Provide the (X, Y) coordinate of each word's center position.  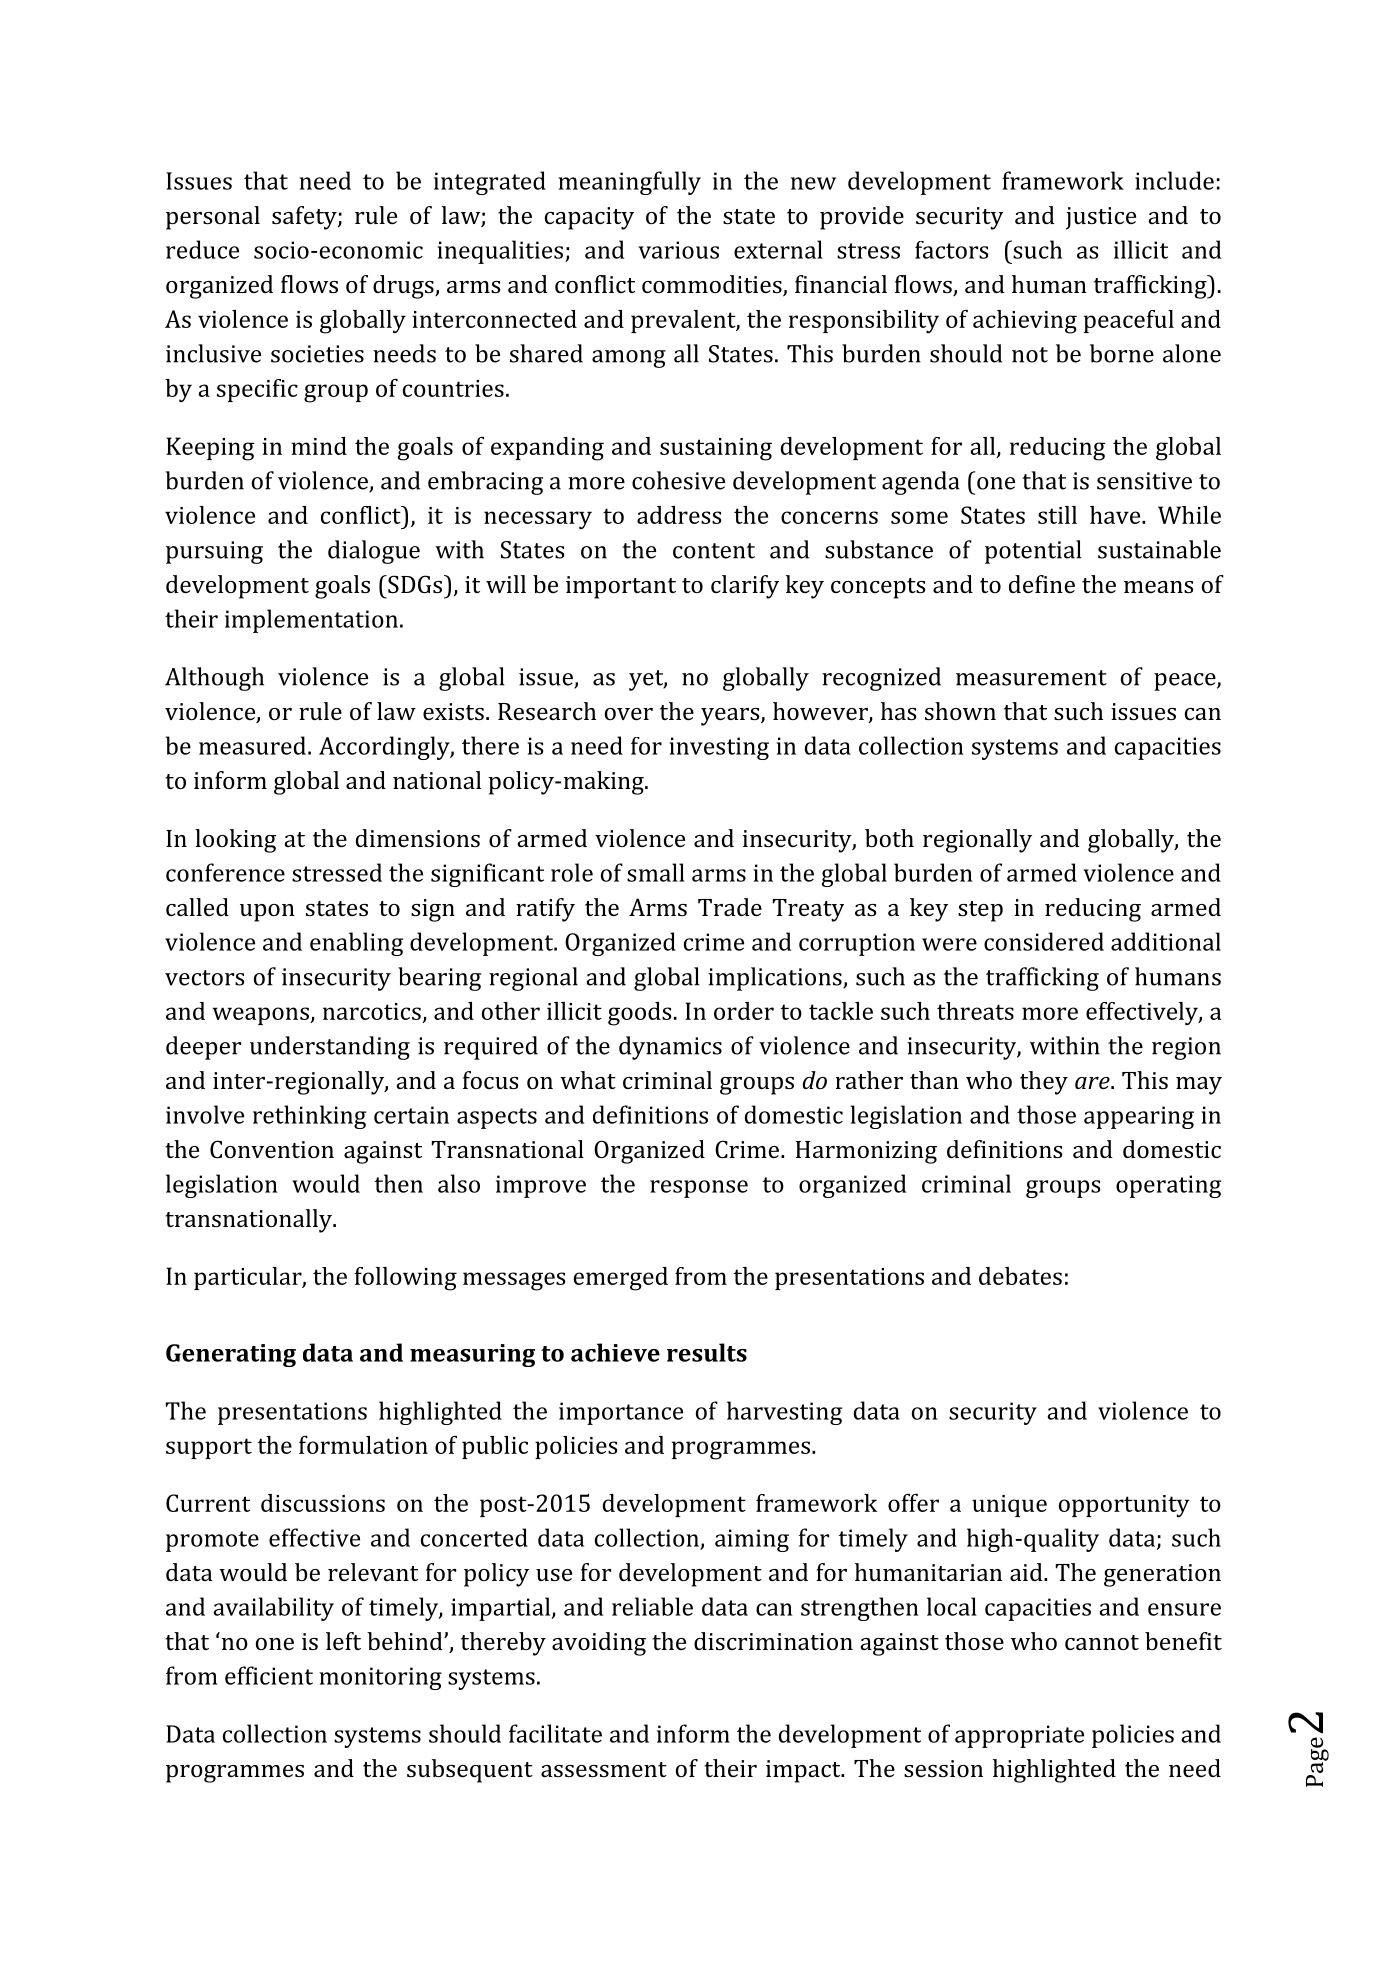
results (707, 1352)
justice (1101, 218)
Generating (231, 1355)
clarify (745, 587)
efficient (269, 1675)
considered (1044, 941)
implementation (311, 621)
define (1042, 584)
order (744, 1011)
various (678, 250)
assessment (604, 1769)
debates (1020, 1276)
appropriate (1019, 1736)
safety (305, 218)
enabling (356, 944)
